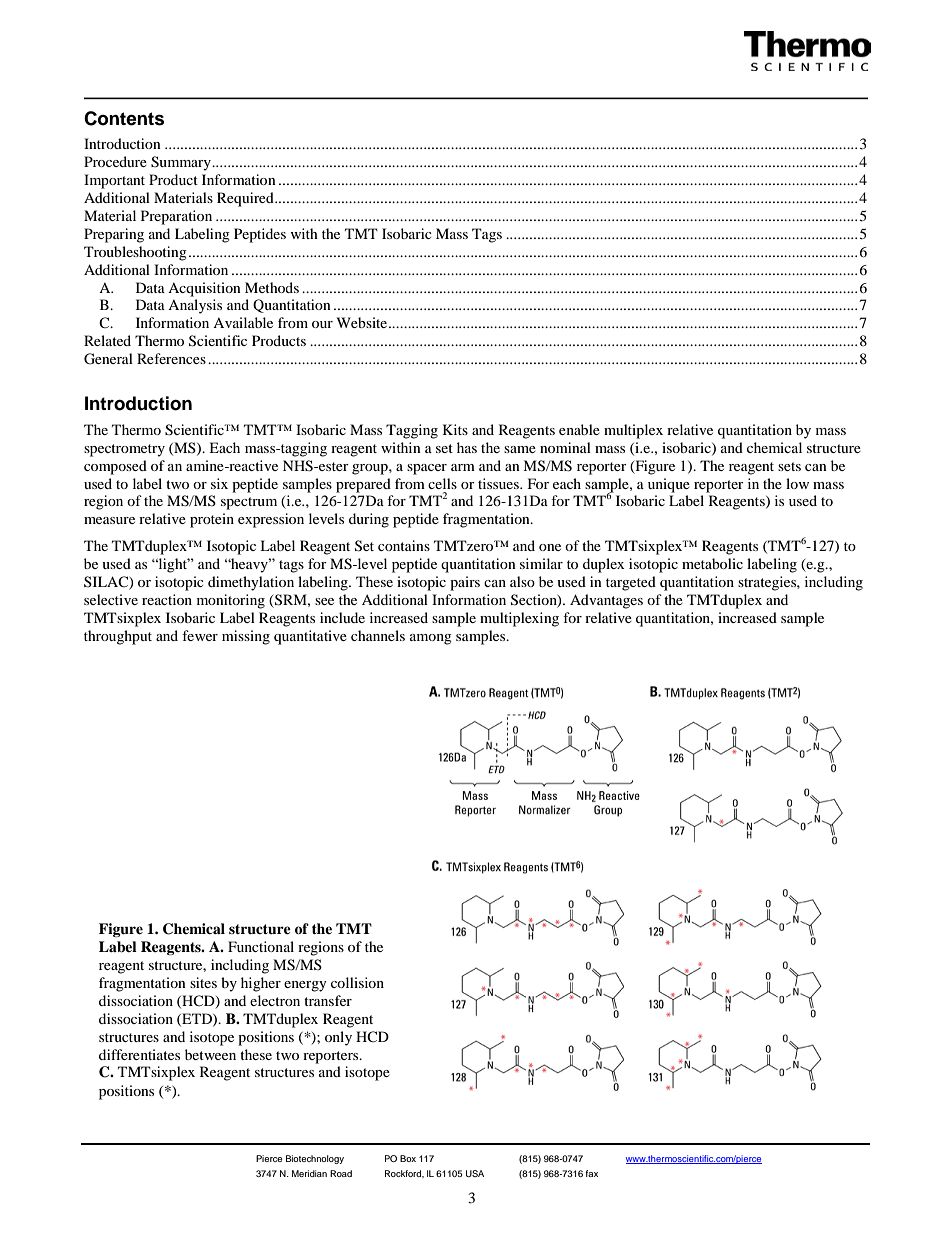  I want to click on USA, so click(475, 1173).
